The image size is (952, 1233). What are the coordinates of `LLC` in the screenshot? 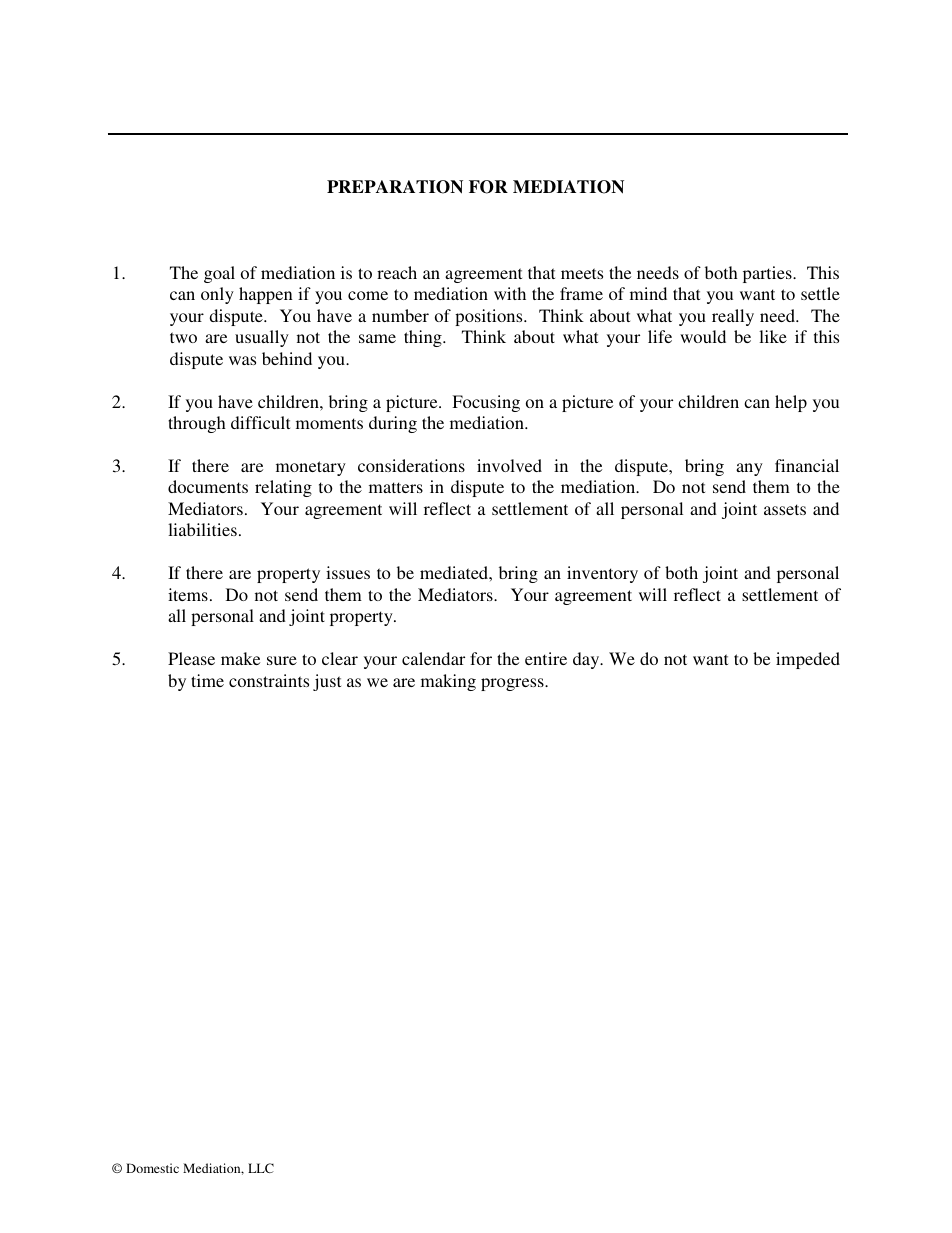 It's located at (261, 1168).
